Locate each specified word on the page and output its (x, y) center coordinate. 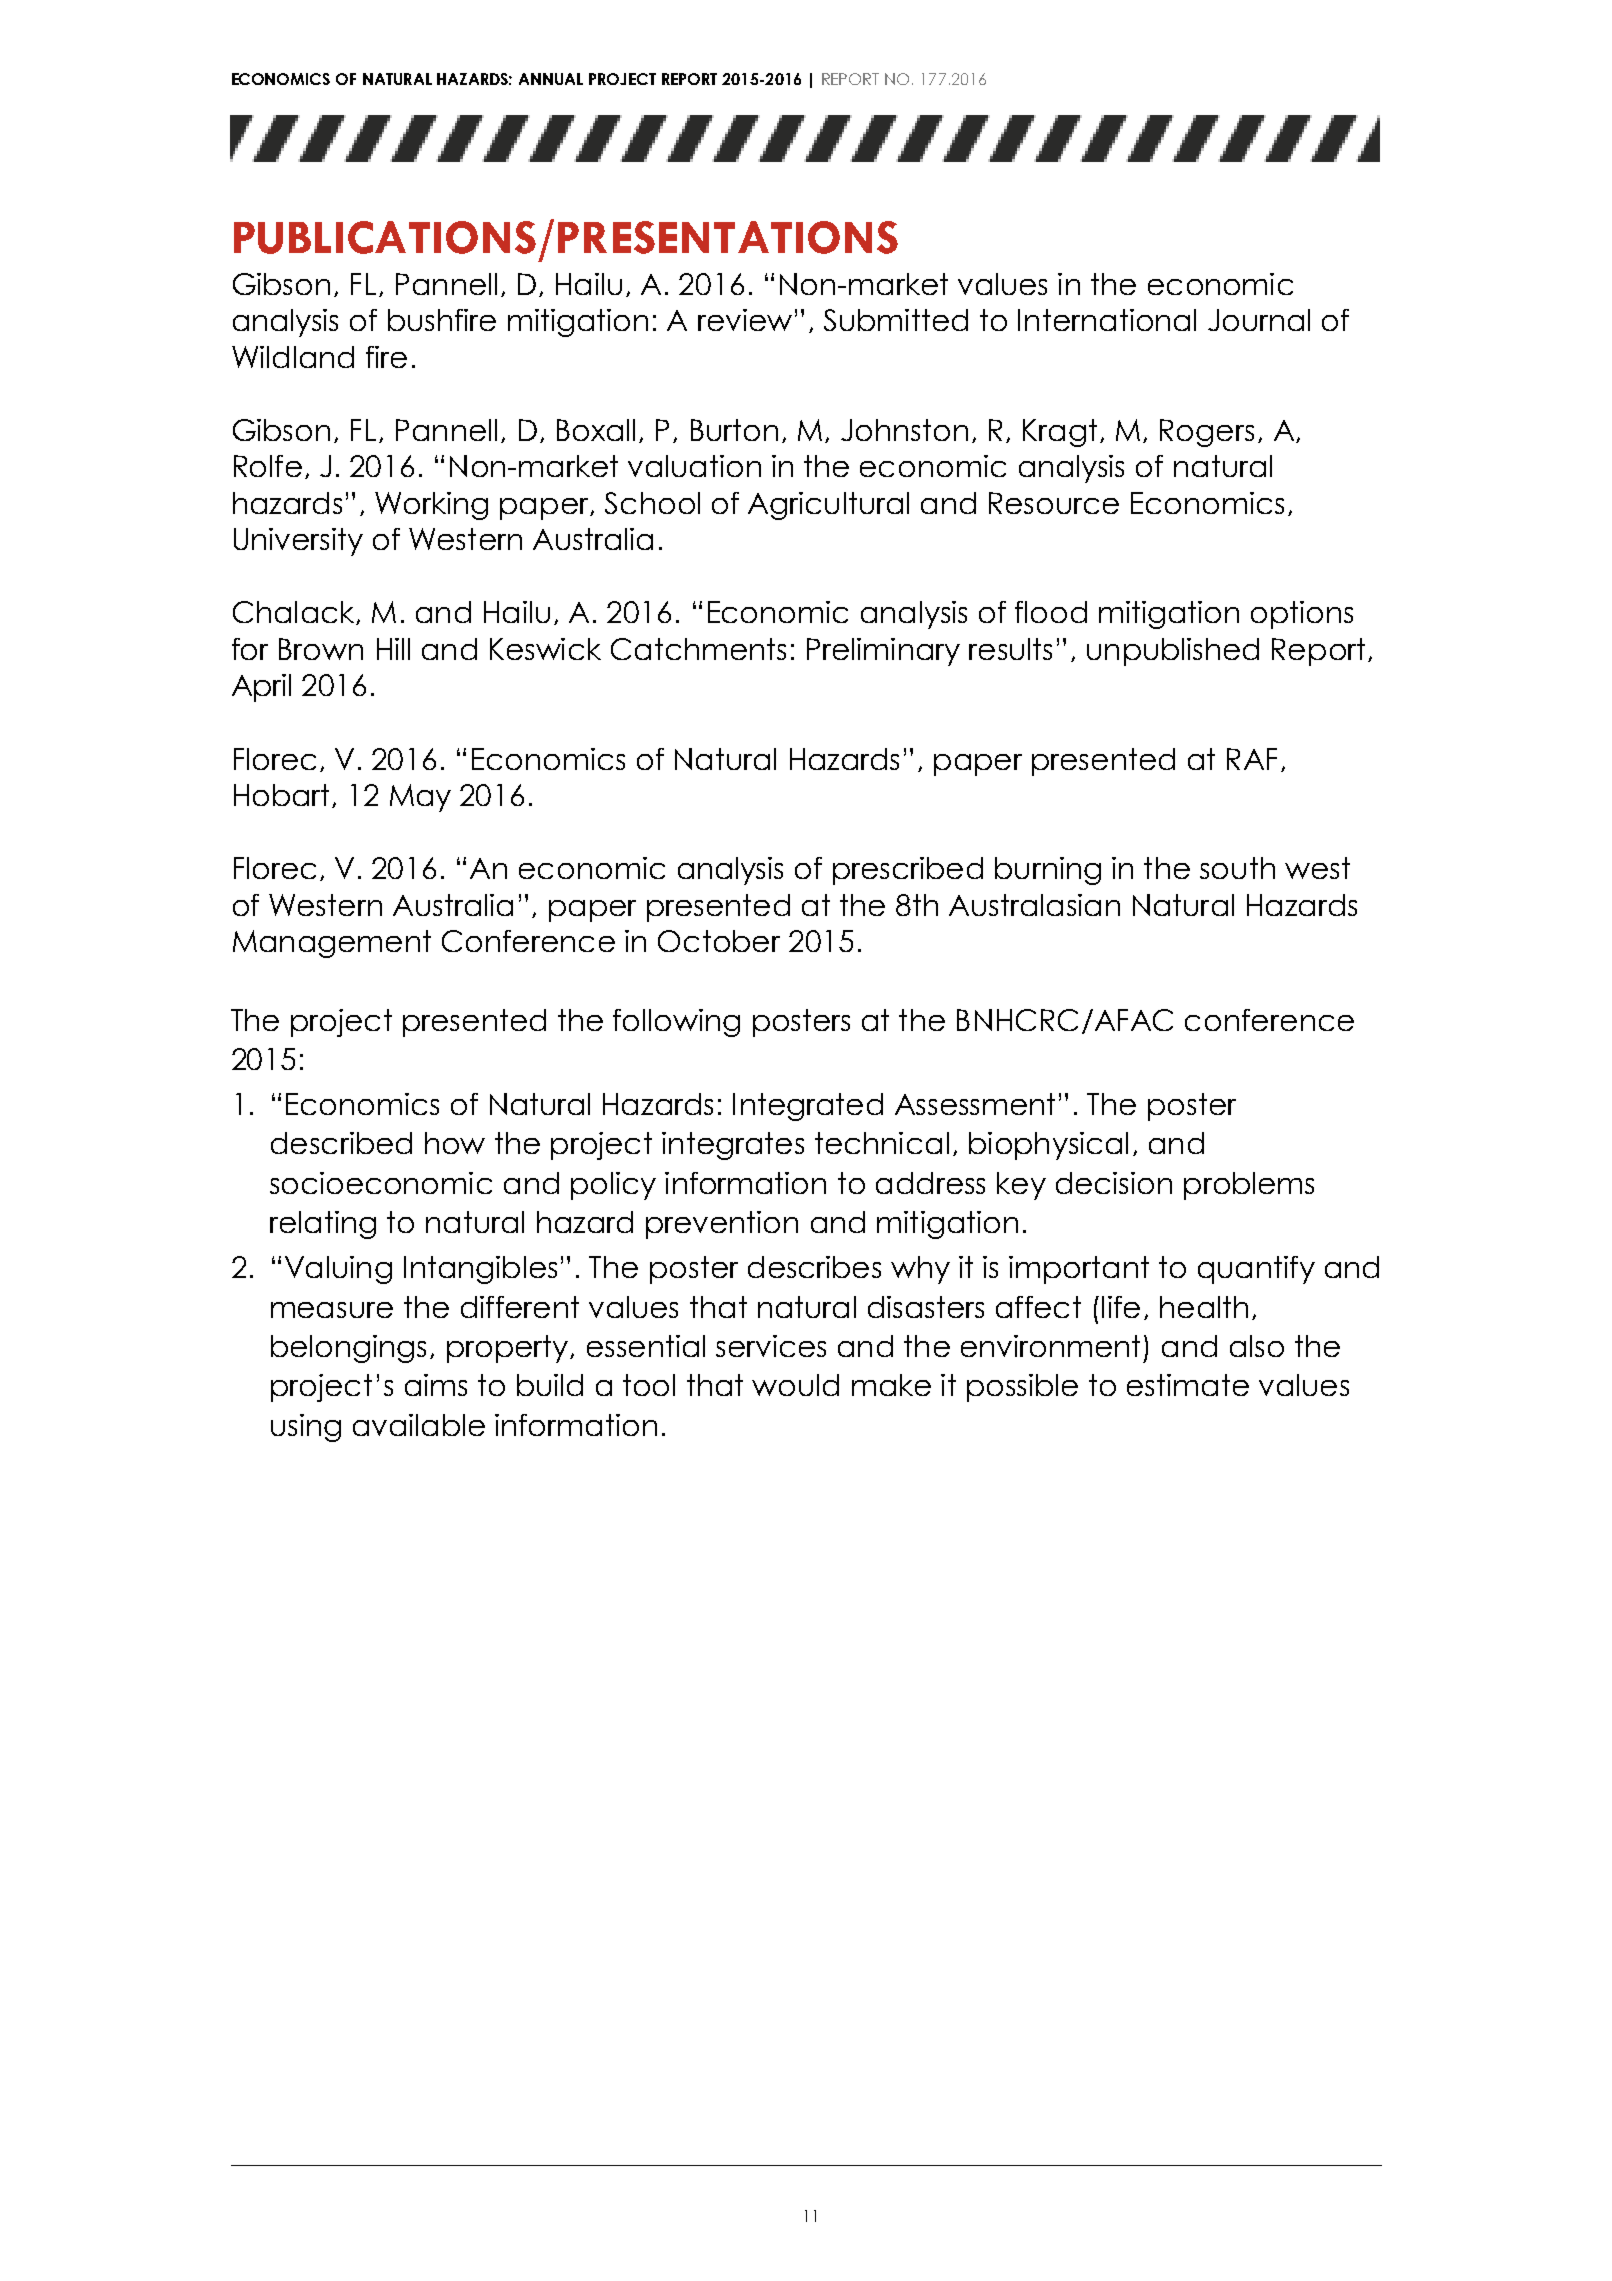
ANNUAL (551, 79)
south (1237, 868)
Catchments (698, 649)
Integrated (808, 1107)
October (719, 941)
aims (436, 1385)
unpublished (1173, 652)
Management (332, 944)
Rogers (1207, 433)
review (745, 320)
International (1107, 320)
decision (1114, 1183)
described (341, 1143)
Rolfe (268, 466)
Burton (734, 430)
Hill (393, 649)
